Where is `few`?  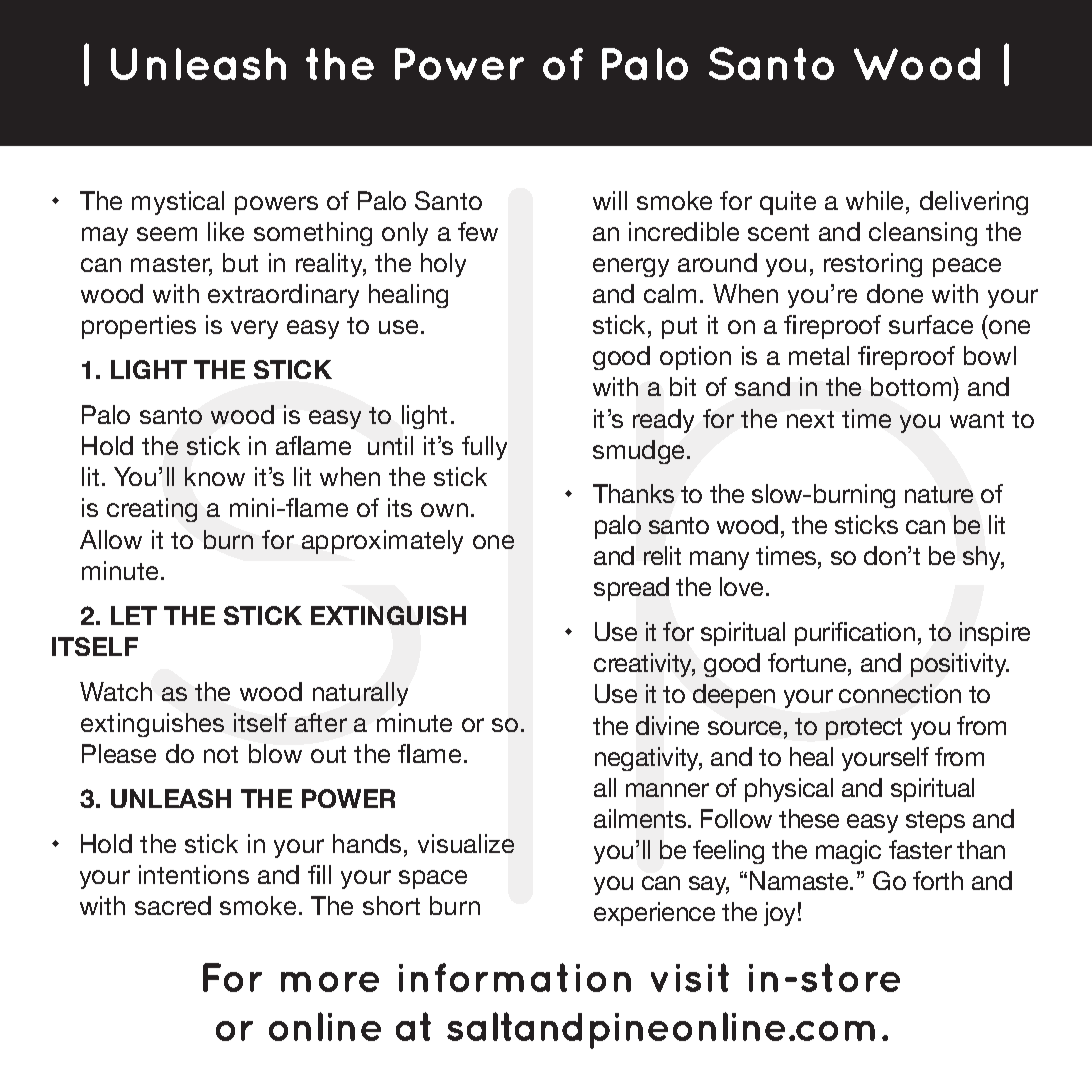
few is located at coordinates (478, 231).
